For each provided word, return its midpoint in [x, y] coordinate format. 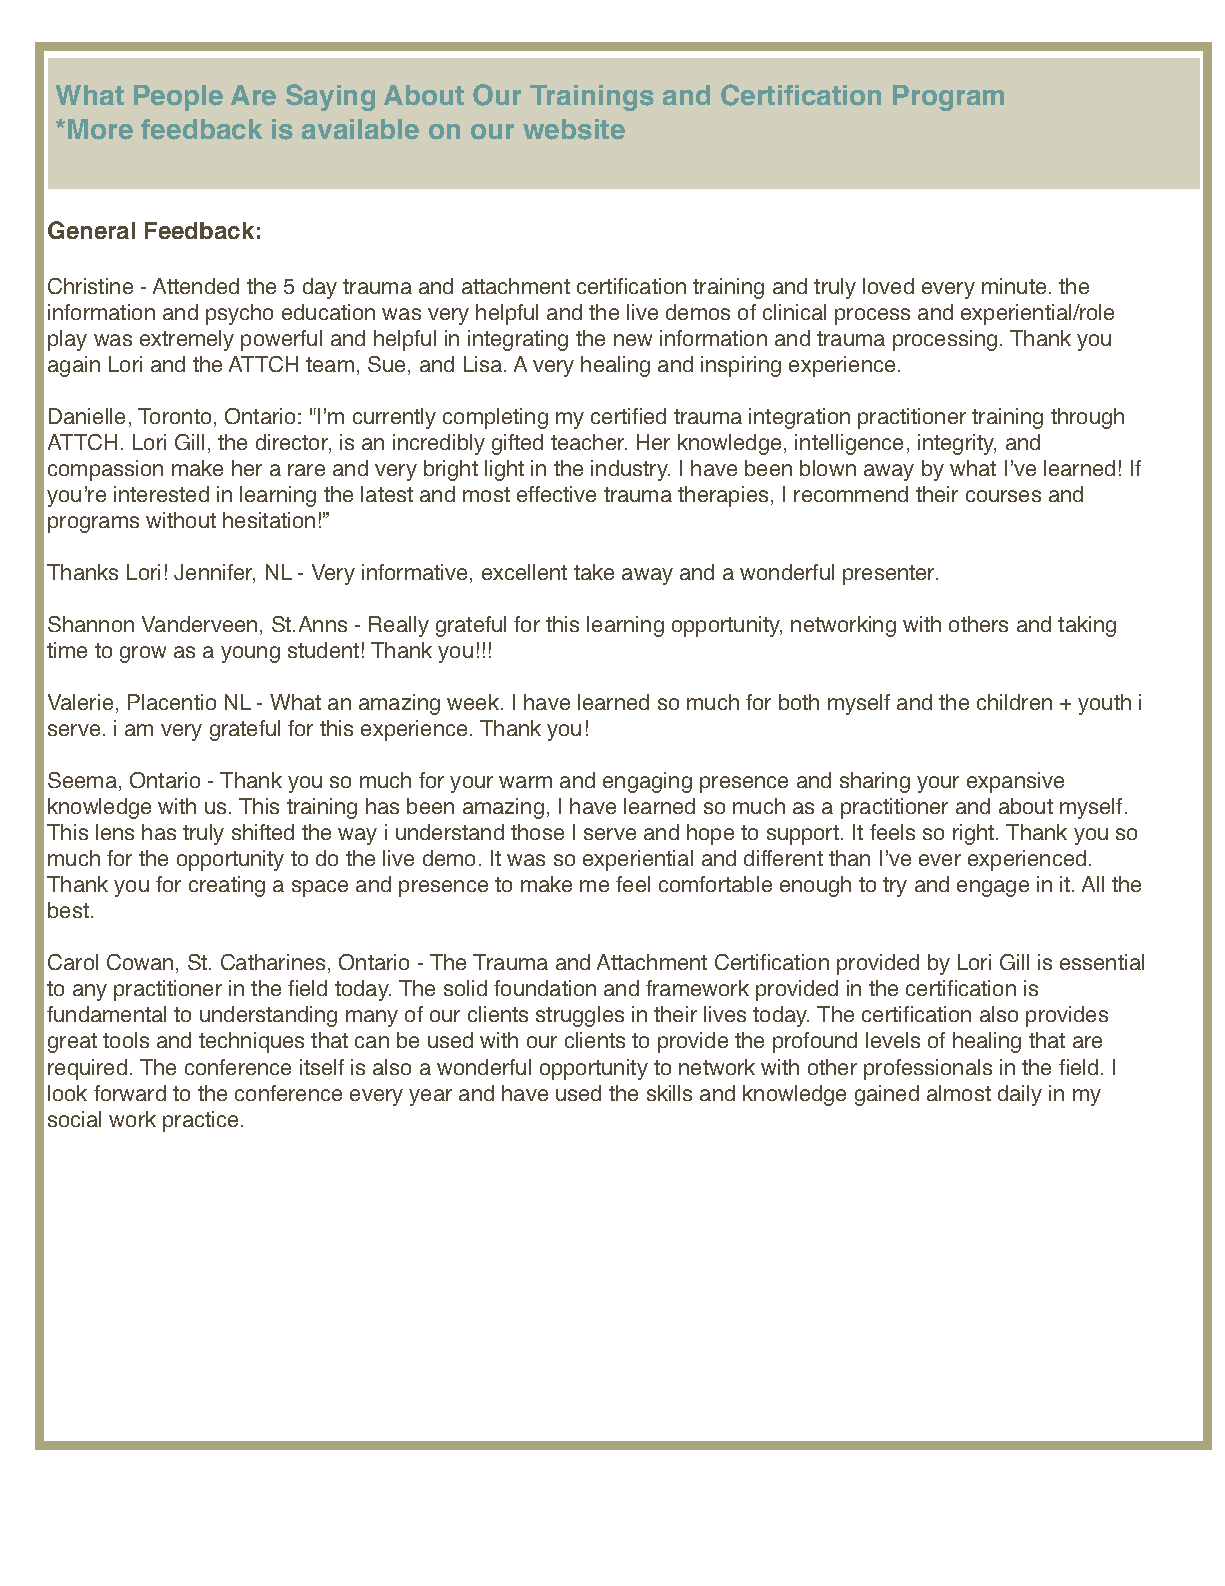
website [574, 129]
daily [1020, 1095]
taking [1087, 626]
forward [130, 1093]
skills [669, 1093]
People [178, 98]
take [594, 572]
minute [1014, 286]
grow [143, 654]
